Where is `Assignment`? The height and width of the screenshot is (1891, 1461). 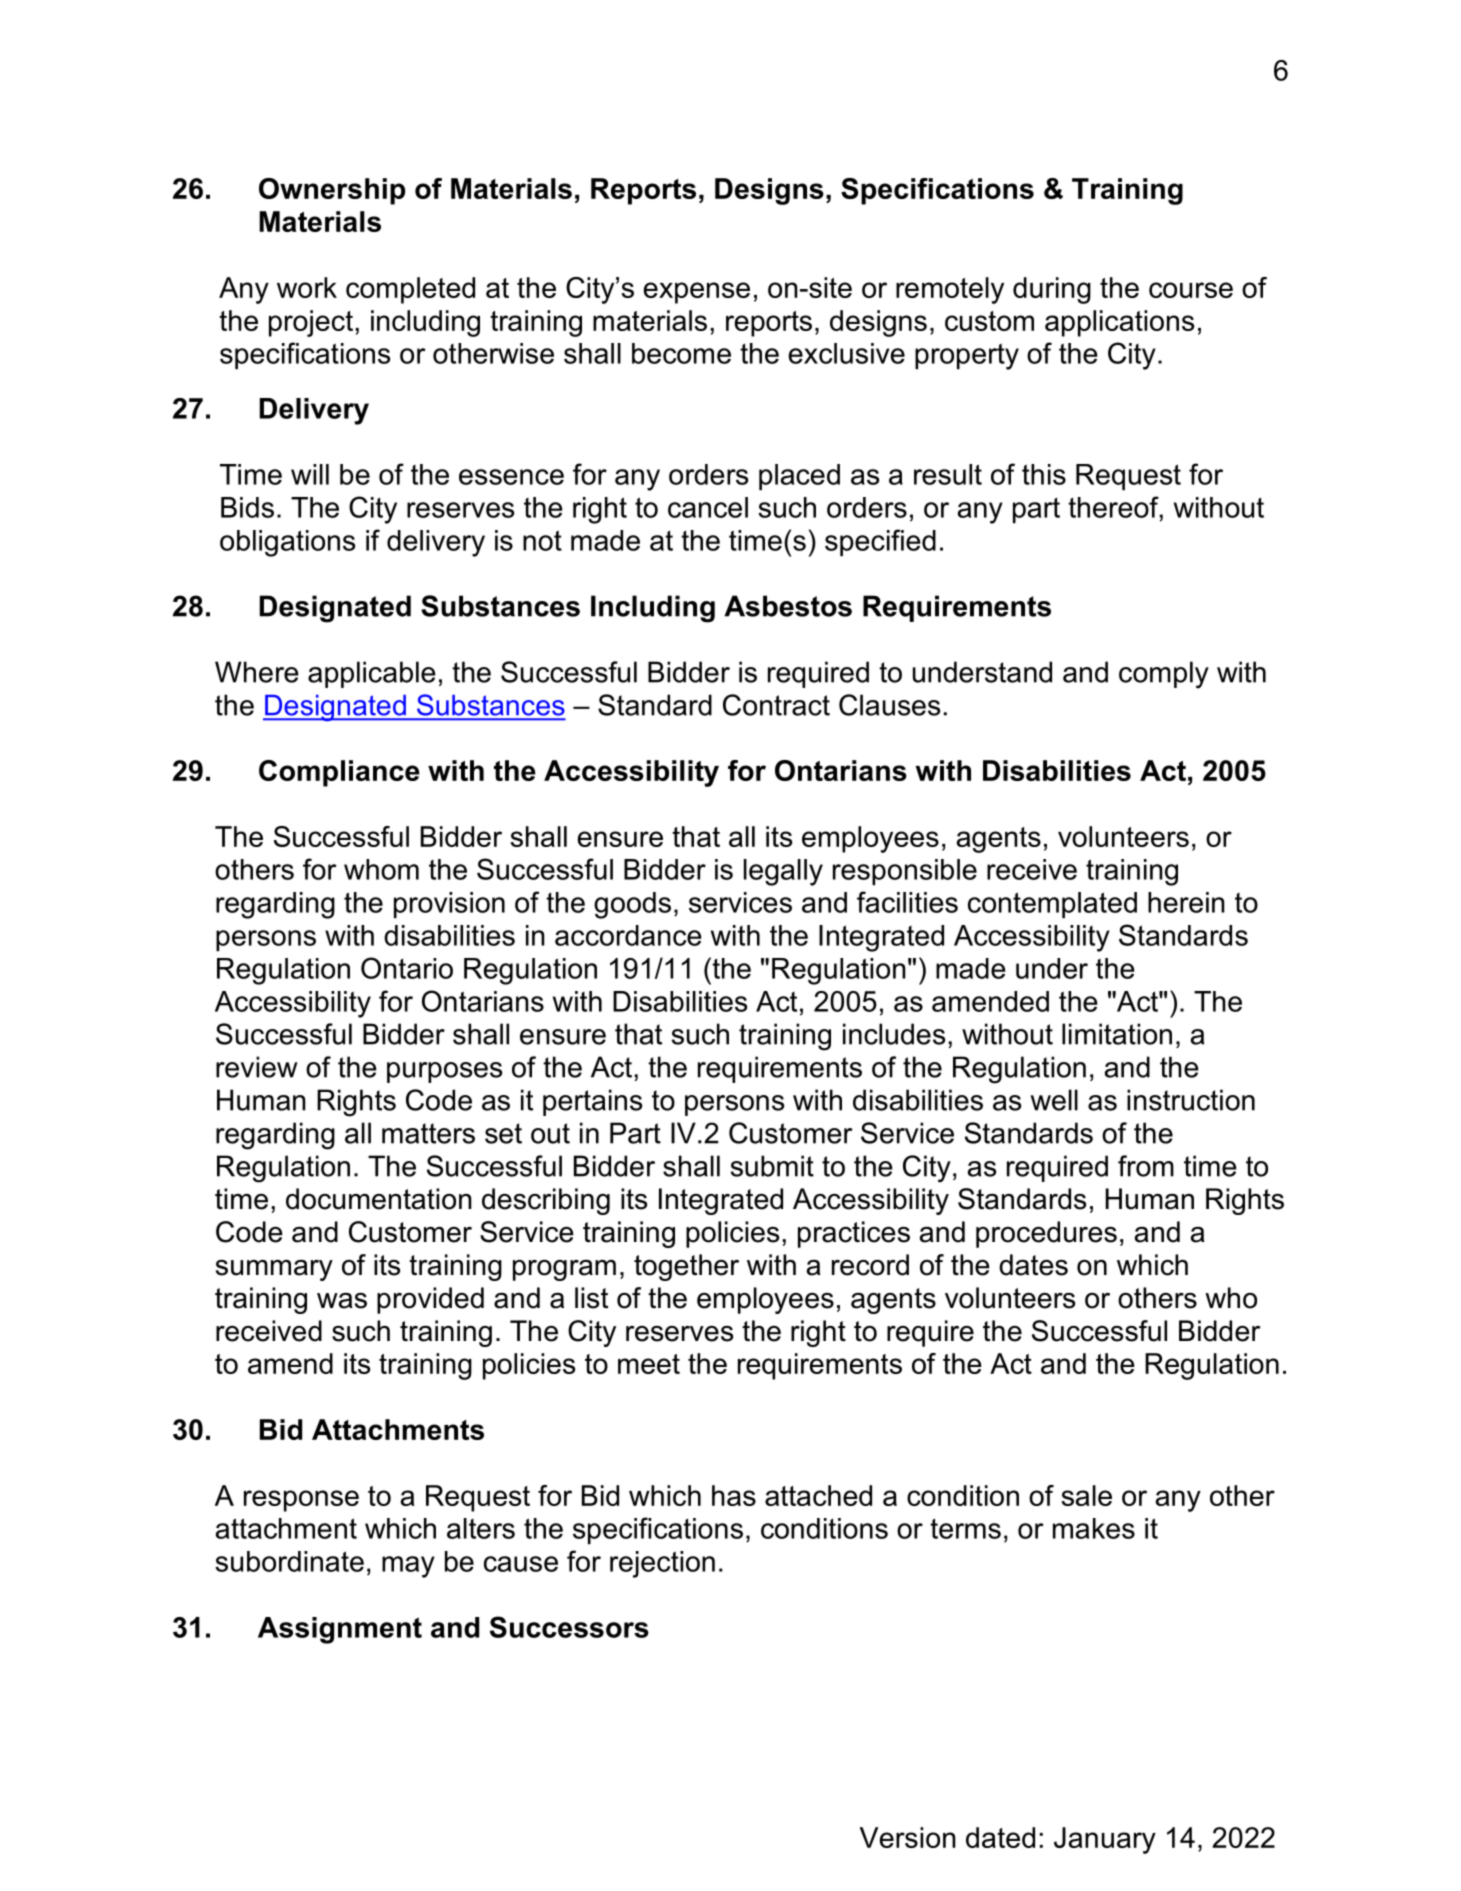 Assignment is located at coordinates (340, 1630).
